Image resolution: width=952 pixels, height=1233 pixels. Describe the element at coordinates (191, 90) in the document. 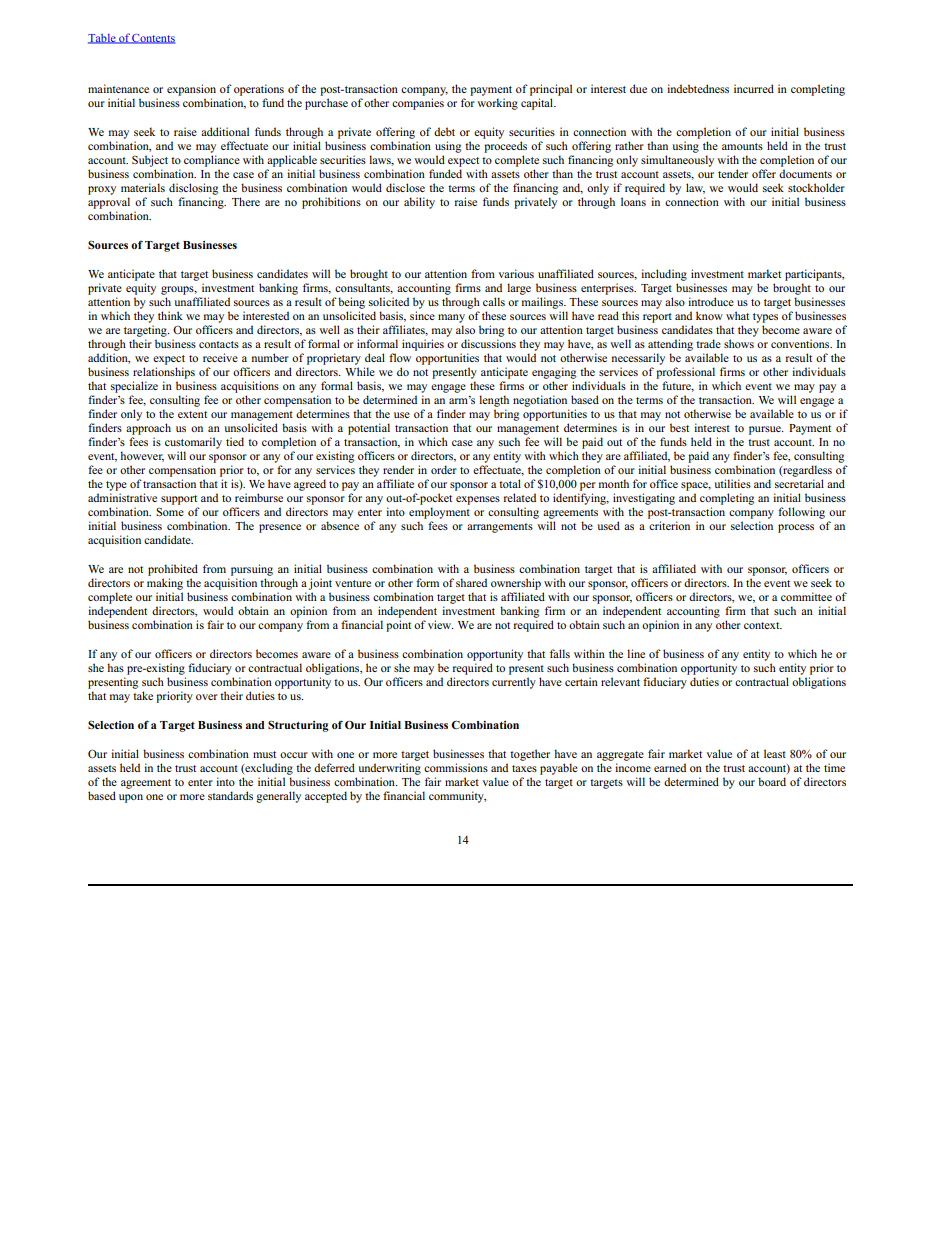

I see `expansion` at that location.
